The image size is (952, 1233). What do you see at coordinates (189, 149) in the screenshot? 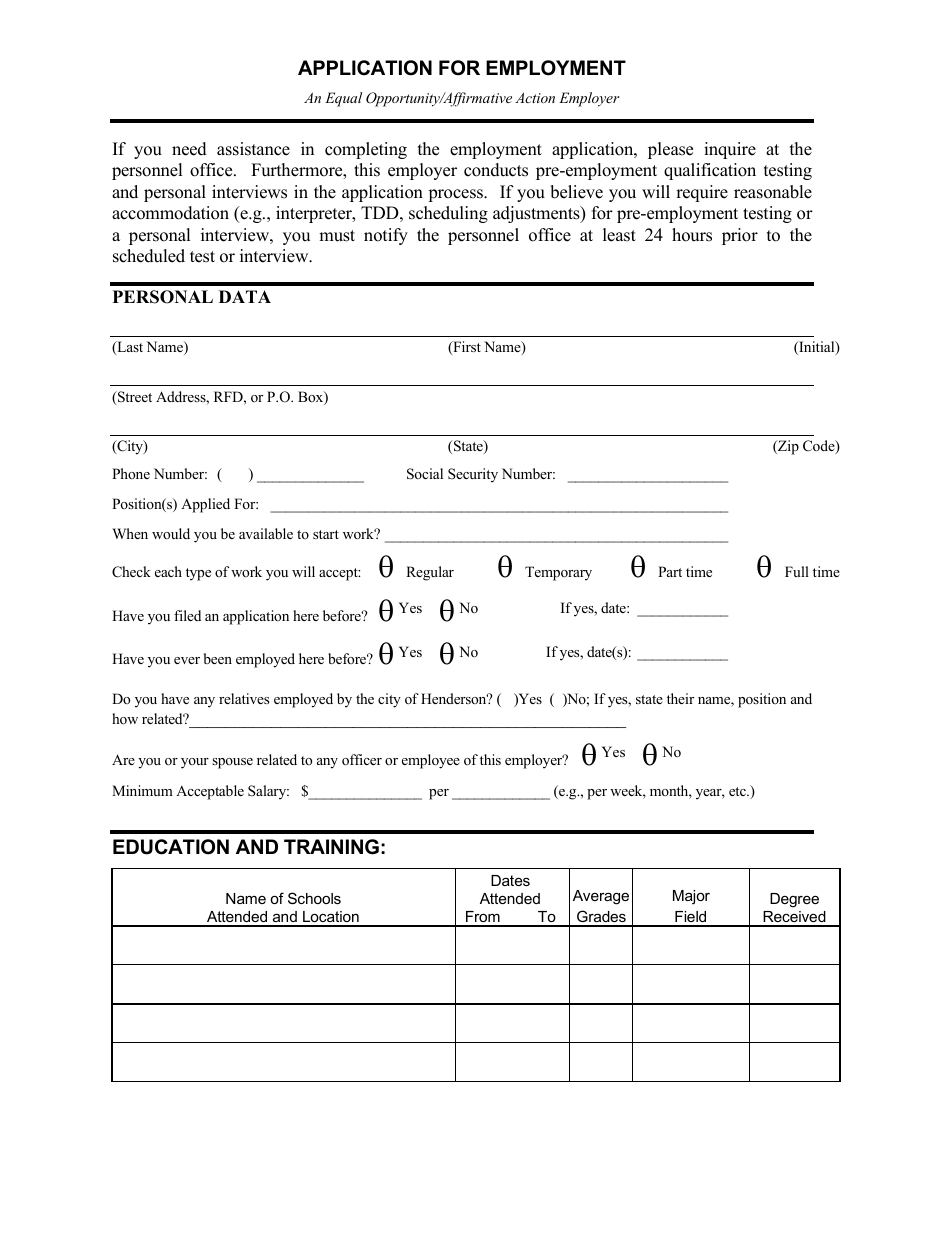
I see `need` at bounding box center [189, 149].
